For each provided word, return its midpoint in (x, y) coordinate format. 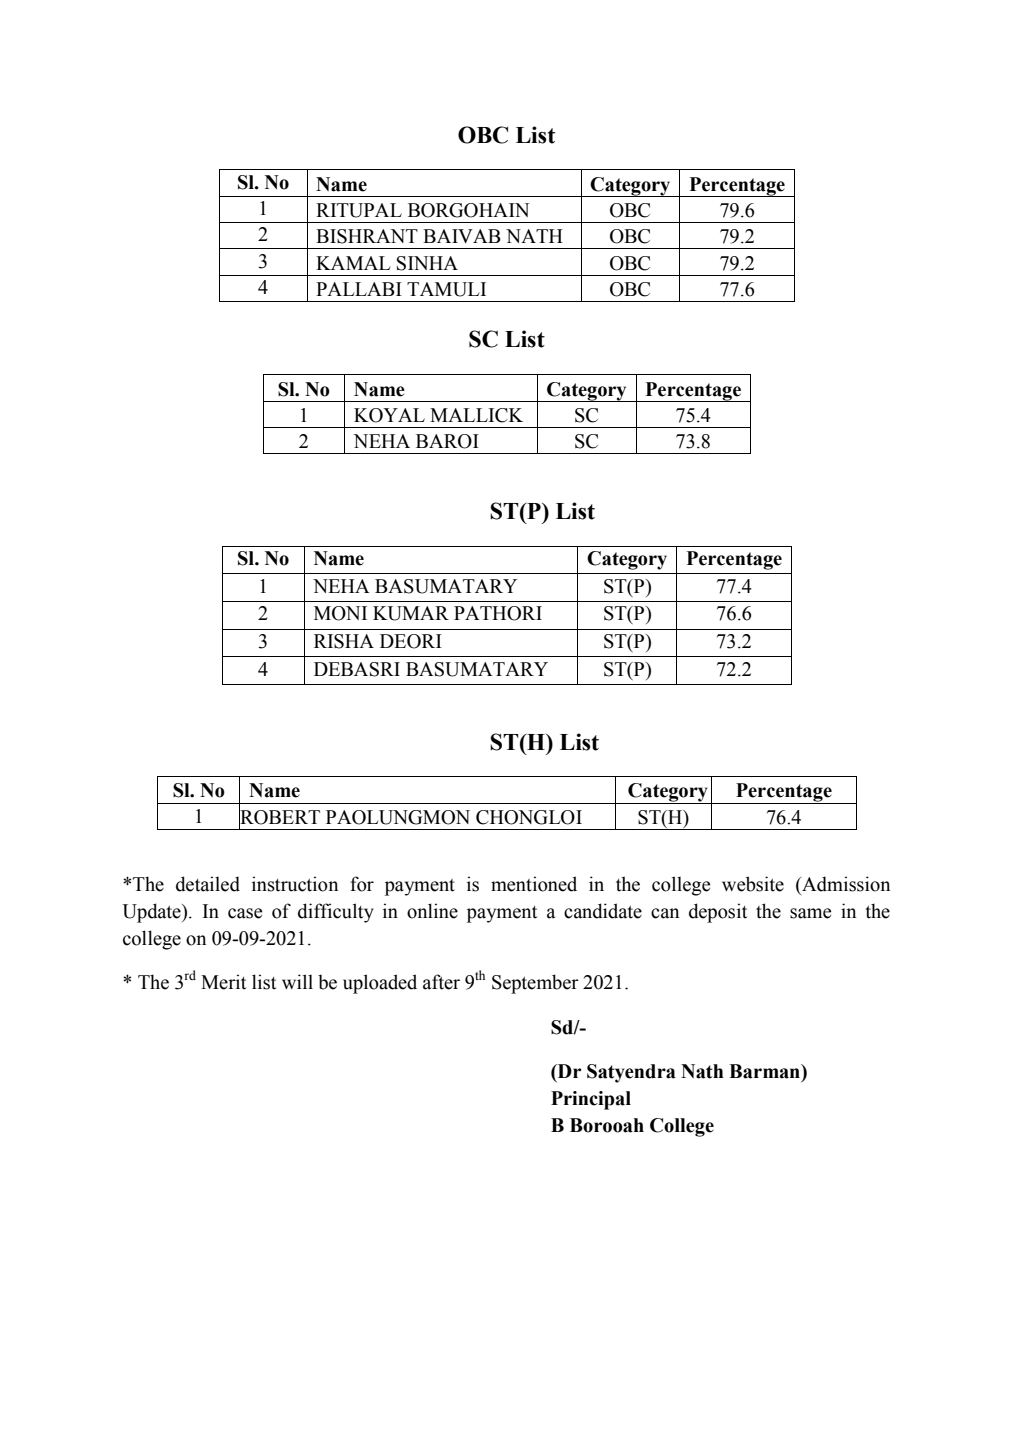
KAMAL (353, 263)
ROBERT (279, 817)
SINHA (427, 263)
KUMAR (411, 613)
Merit (223, 982)
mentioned (534, 884)
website (753, 884)
